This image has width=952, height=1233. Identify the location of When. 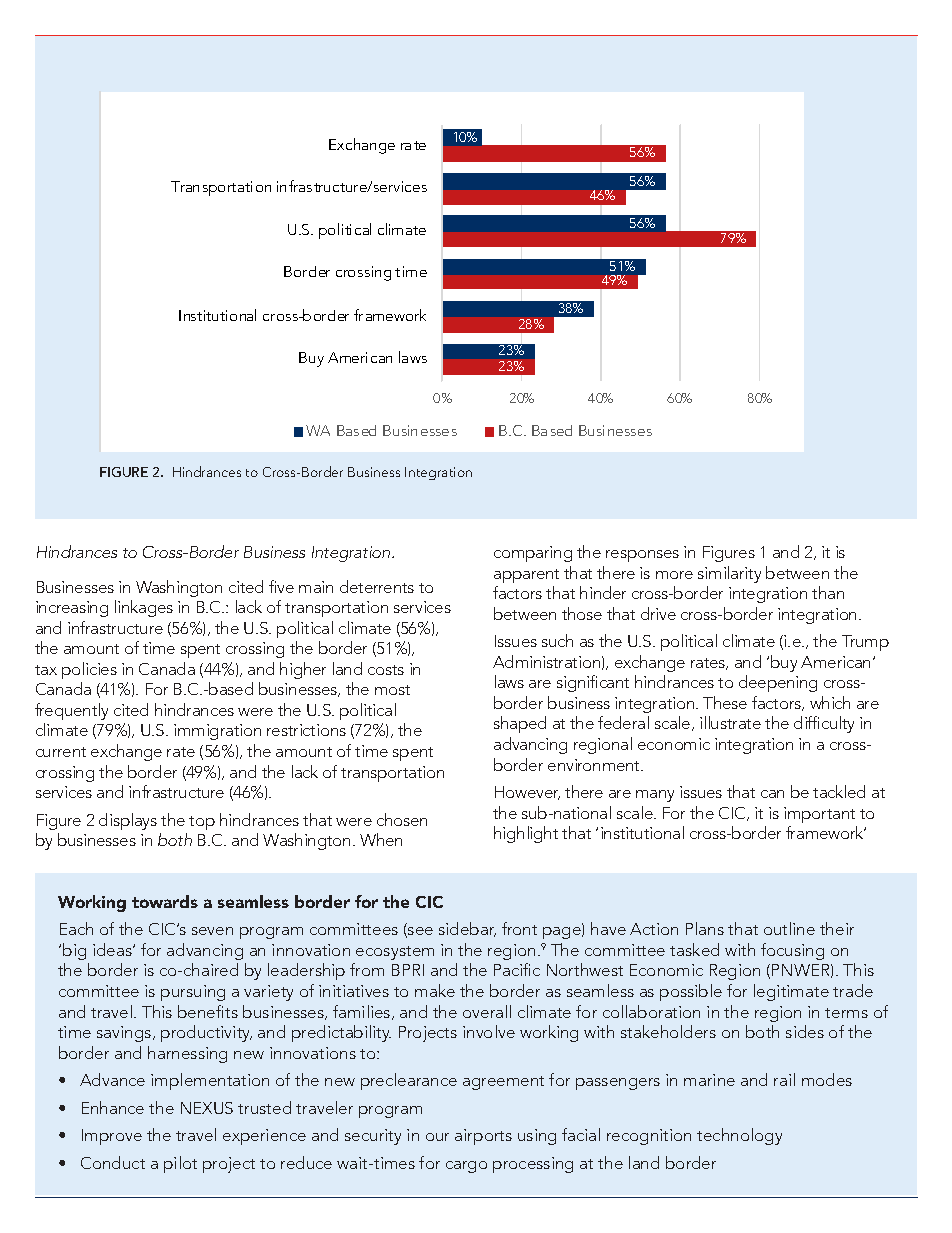
(381, 839).
